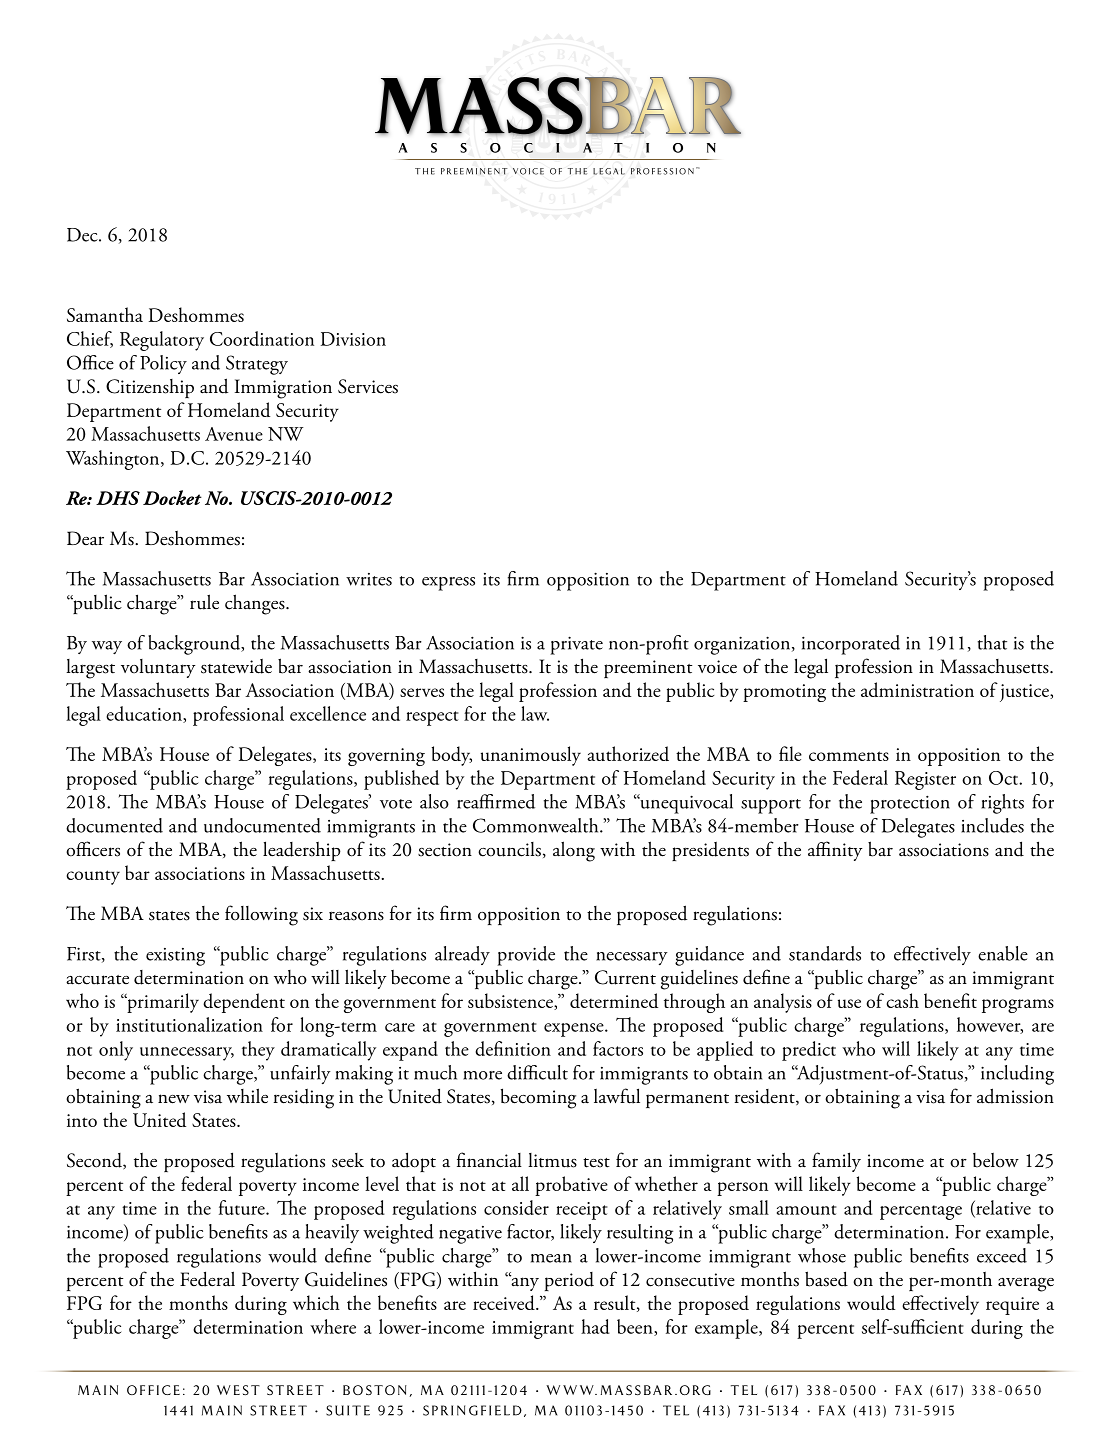 The image size is (1120, 1449). I want to click on leadership, so click(302, 851).
